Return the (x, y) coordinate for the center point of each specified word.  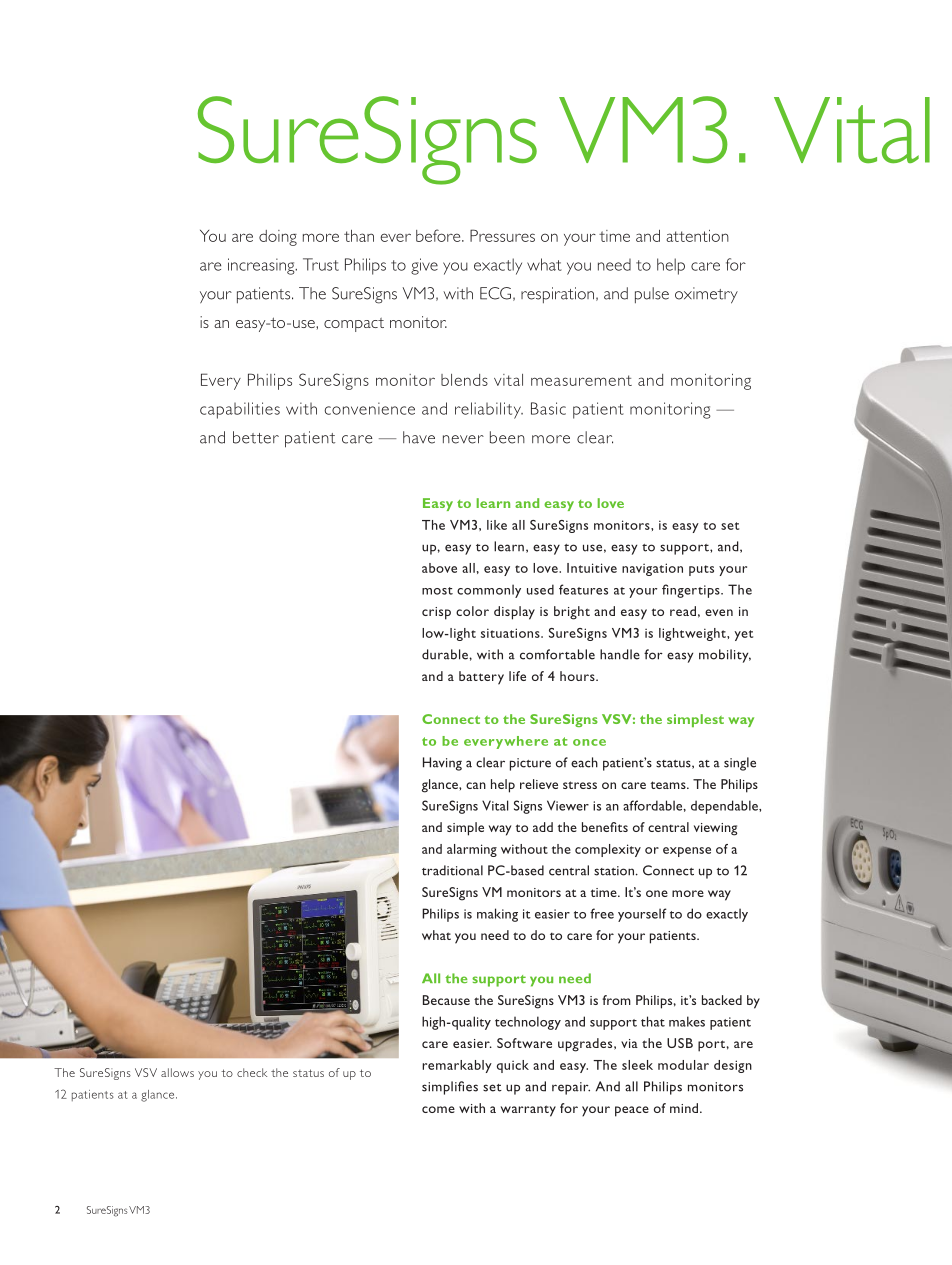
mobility (725, 656)
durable (446, 654)
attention (697, 236)
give (424, 266)
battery (481, 678)
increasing (262, 266)
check (252, 1072)
